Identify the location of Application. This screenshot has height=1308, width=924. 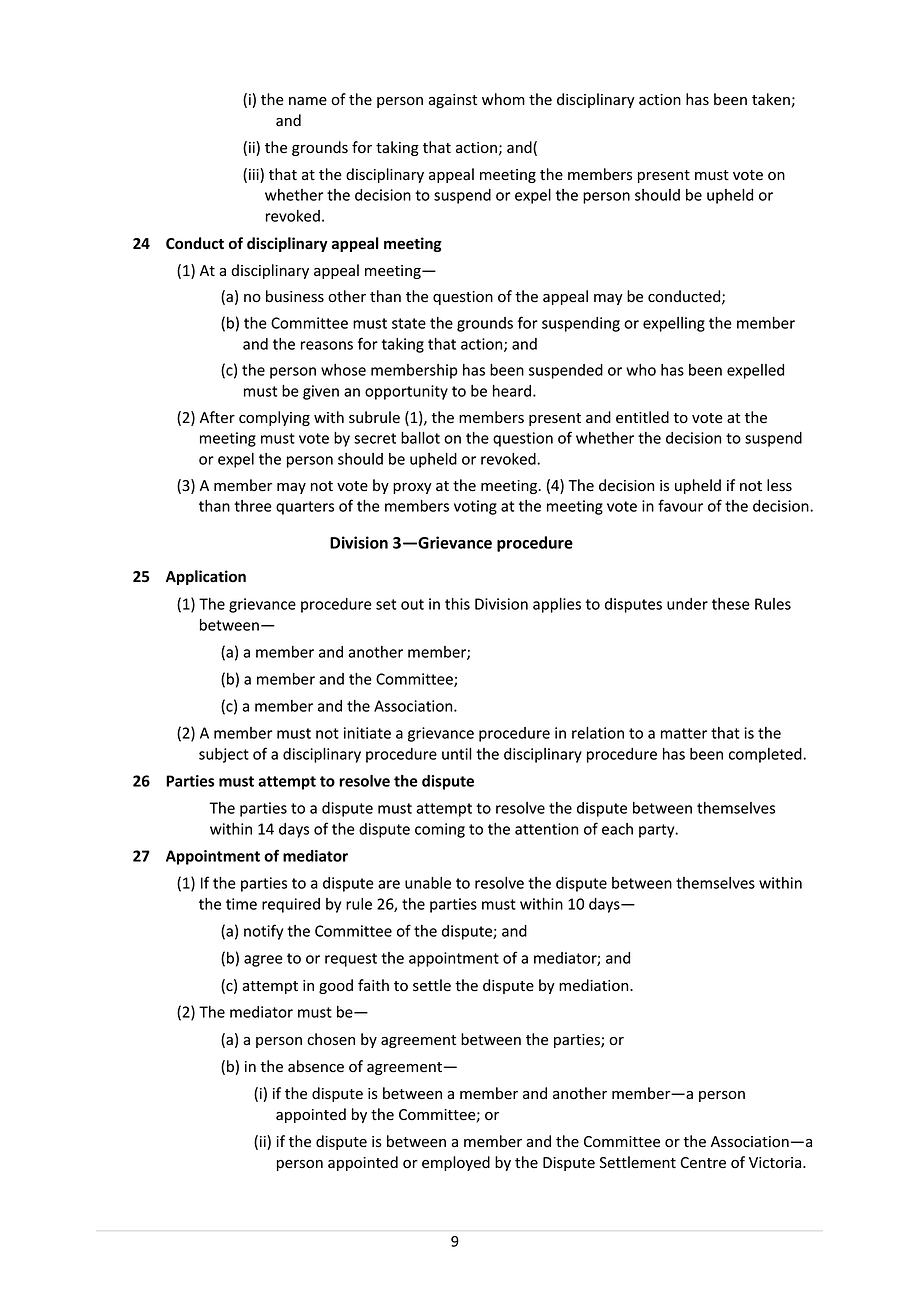
(206, 577).
